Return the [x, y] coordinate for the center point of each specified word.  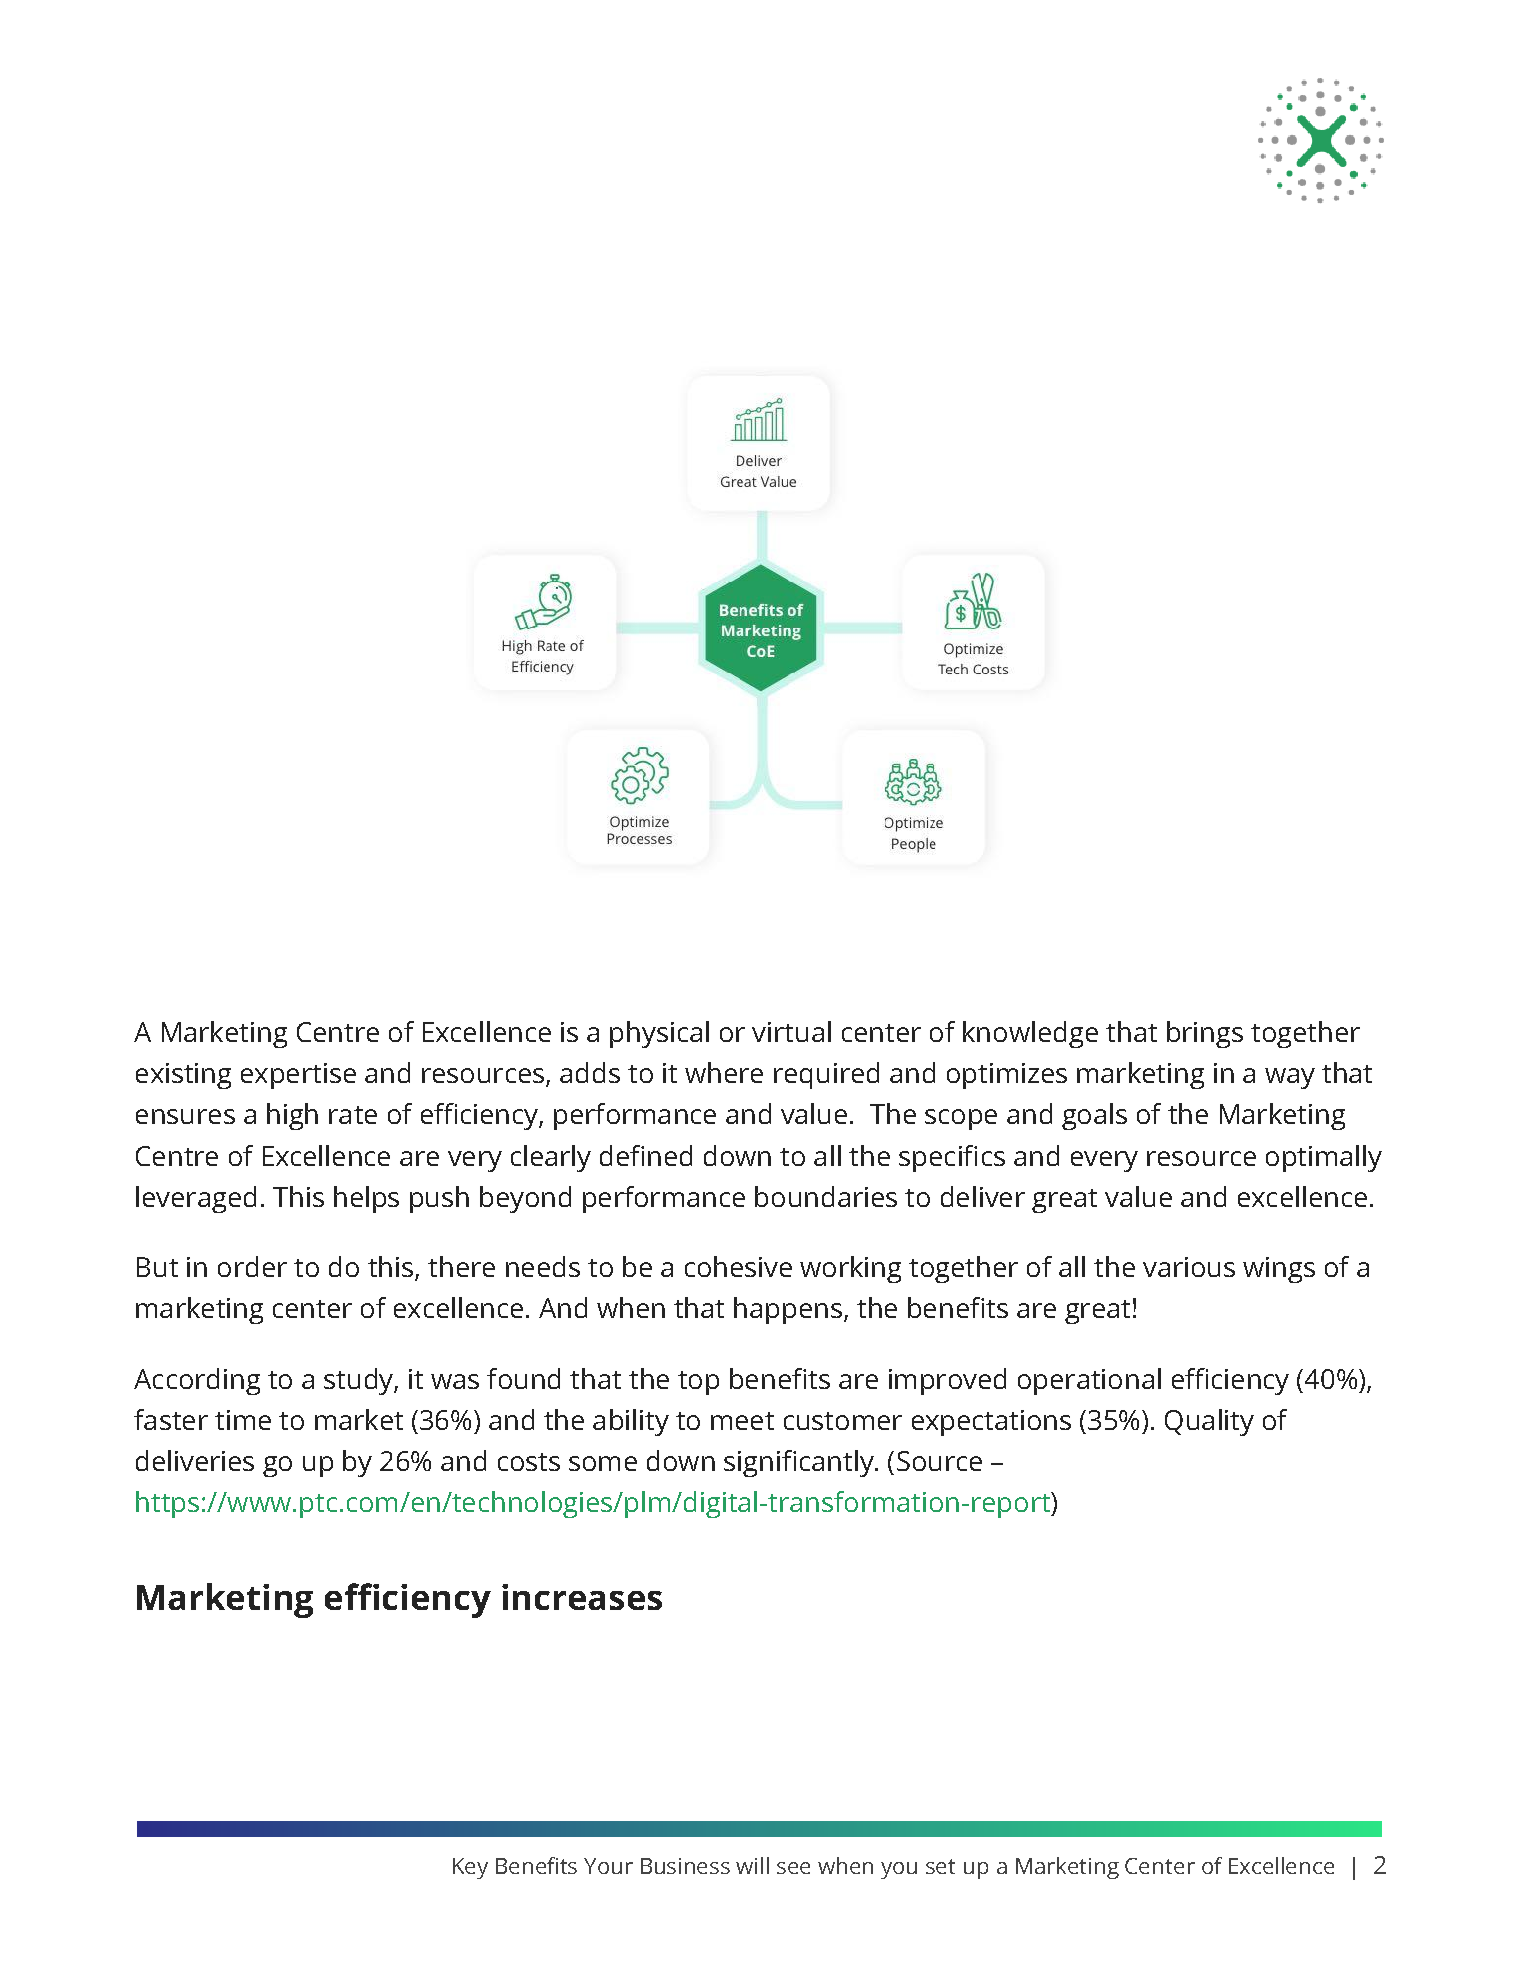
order [252, 1266]
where [724, 1072]
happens [788, 1310]
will [752, 1865]
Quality [1209, 1422]
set [940, 1866]
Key [470, 1868]
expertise [298, 1076]
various [1189, 1267]
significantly [800, 1463]
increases [582, 1597]
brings [1205, 1034]
